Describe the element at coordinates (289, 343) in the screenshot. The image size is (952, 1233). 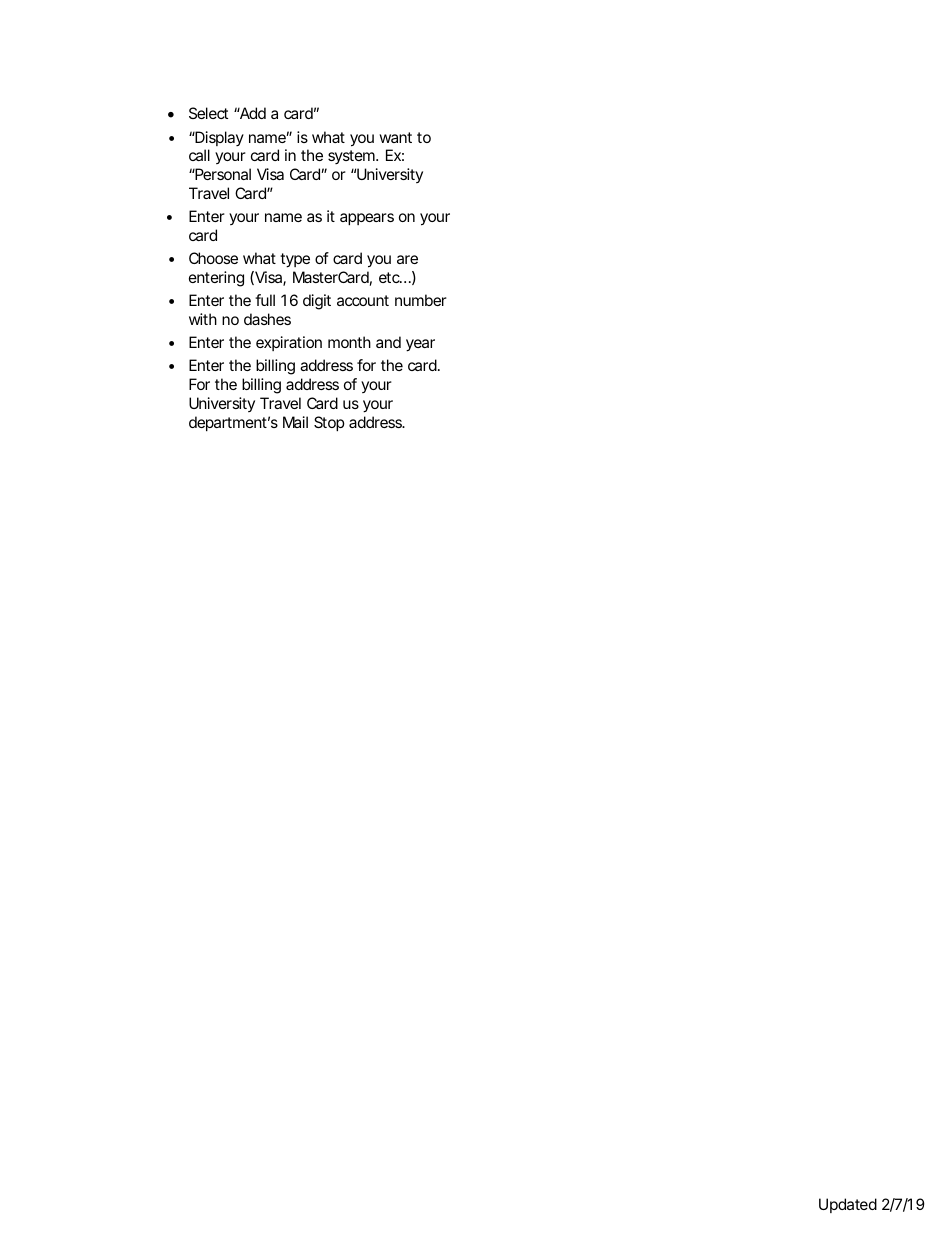
I see `expiration` at that location.
